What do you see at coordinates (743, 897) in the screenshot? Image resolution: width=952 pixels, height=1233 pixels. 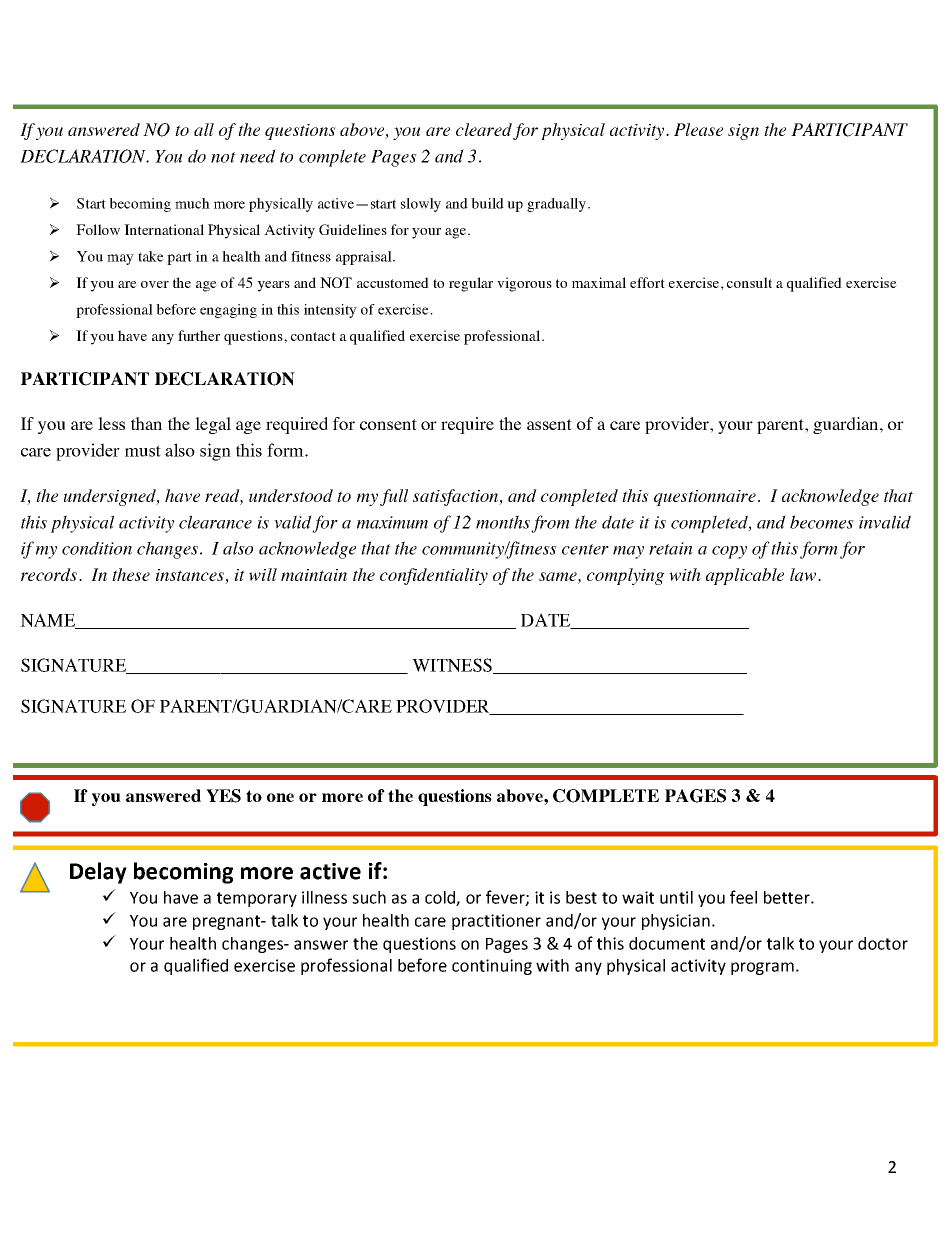 I see `feel` at bounding box center [743, 897].
